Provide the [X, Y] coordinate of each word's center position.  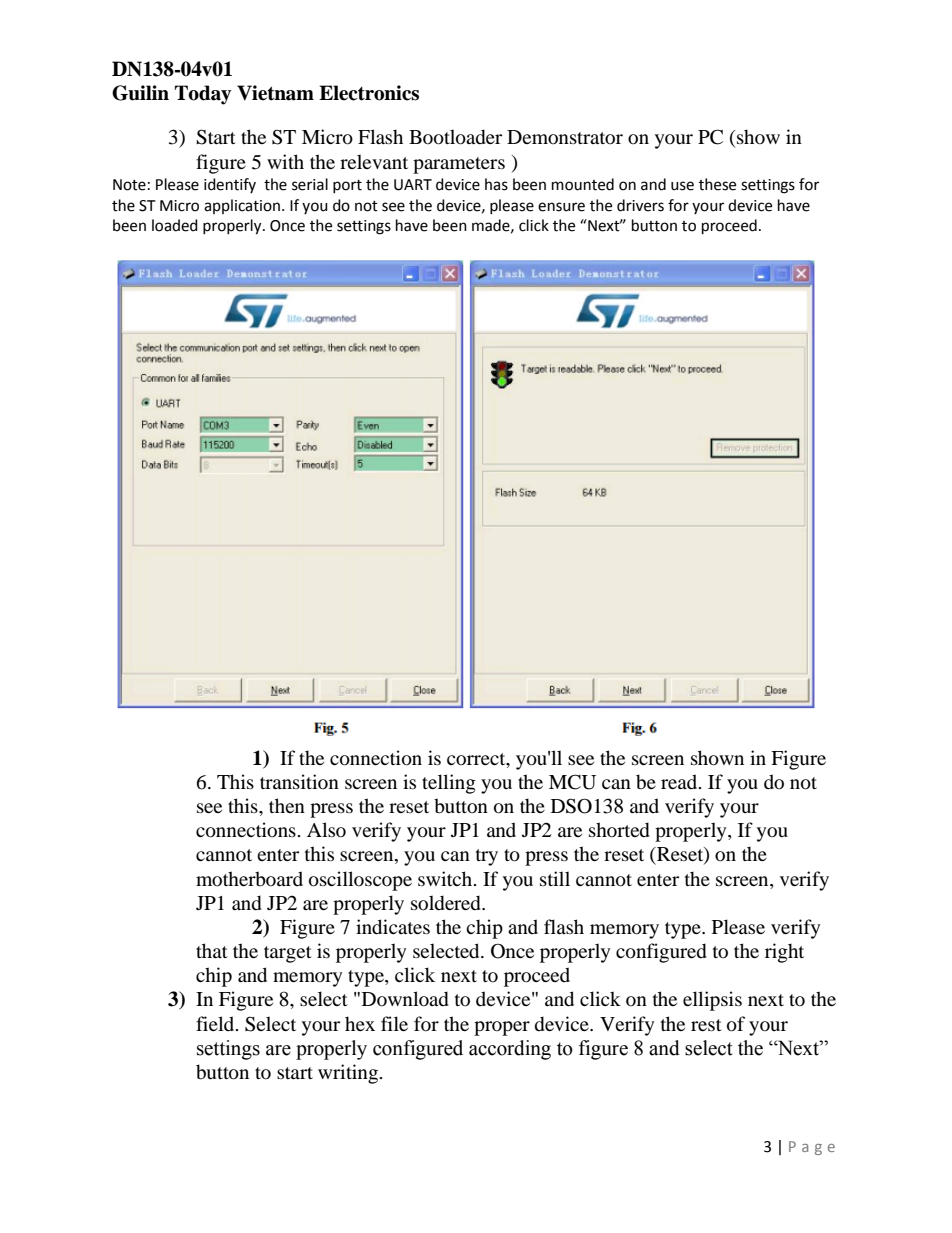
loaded [175, 225]
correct [477, 759]
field [216, 1023]
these [717, 184]
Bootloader [455, 137]
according [510, 1050]
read [680, 781]
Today [203, 95]
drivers [640, 205]
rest [706, 1025]
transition [299, 782]
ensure [561, 207]
